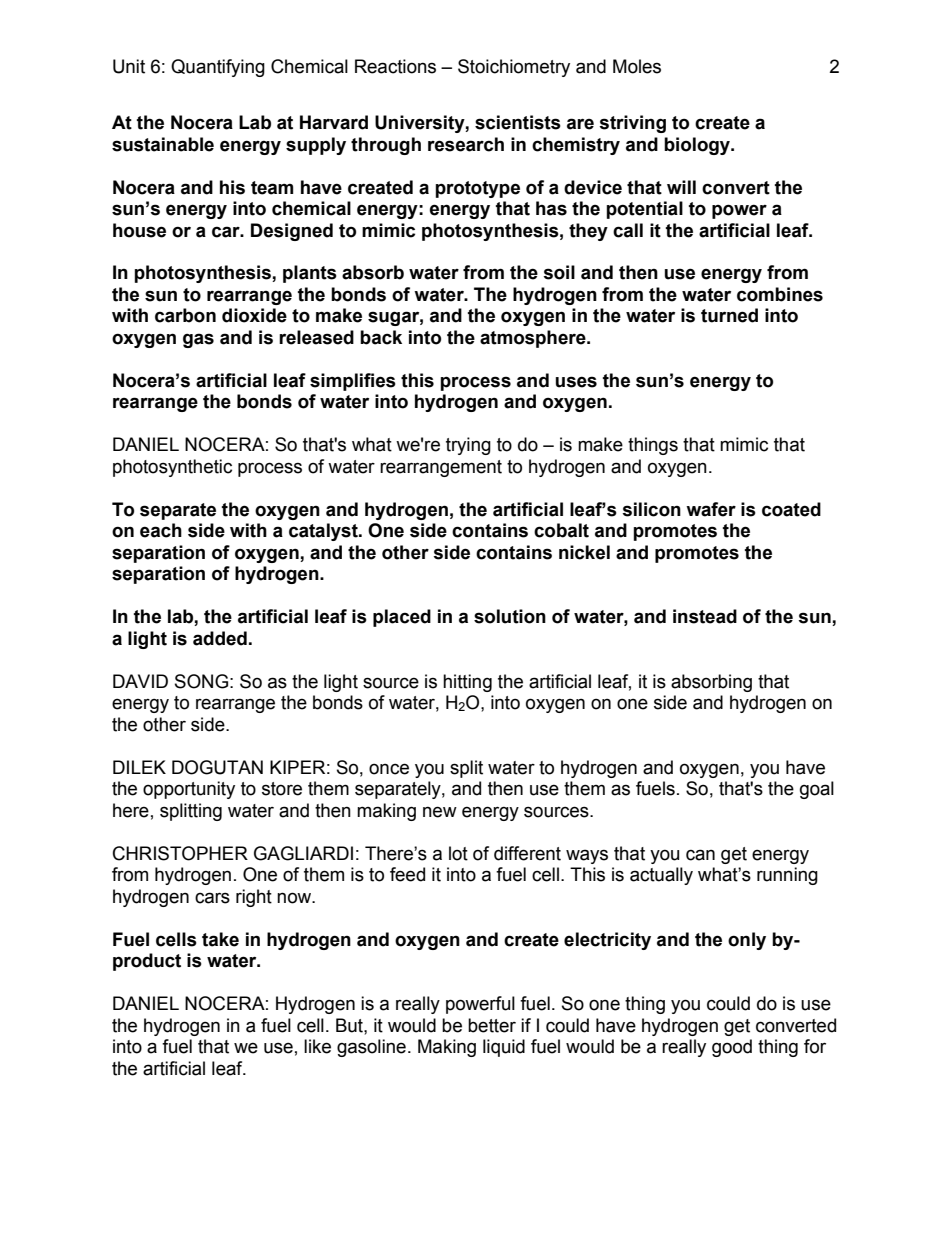 This document has width=952, height=1233. What do you see at coordinates (458, 853) in the document?
I see `lot` at bounding box center [458, 853].
